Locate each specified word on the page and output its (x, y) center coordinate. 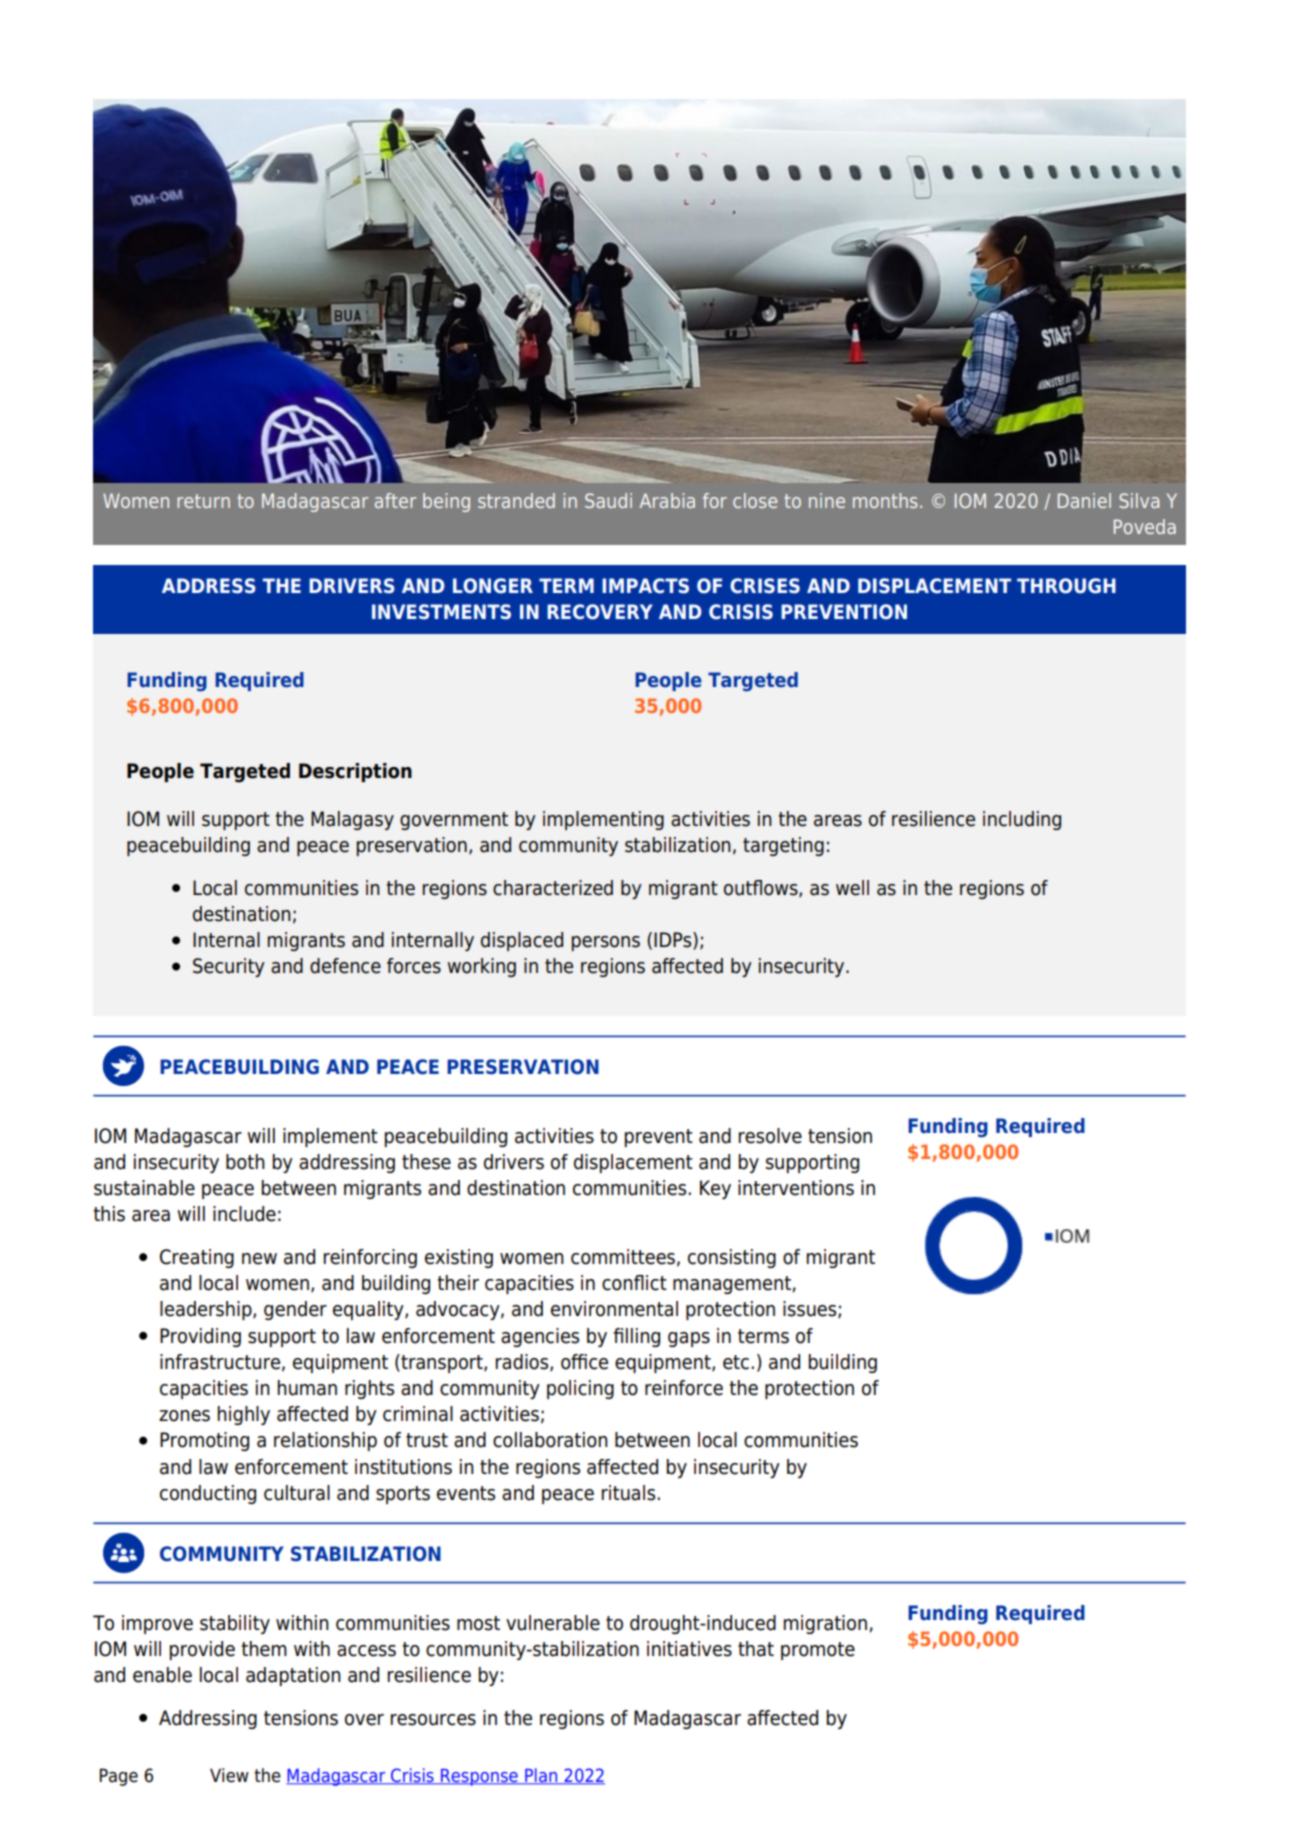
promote (818, 1651)
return (203, 501)
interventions (796, 1188)
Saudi (608, 500)
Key (715, 1189)
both (245, 1162)
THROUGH (1066, 586)
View (229, 1775)
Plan (541, 1776)
